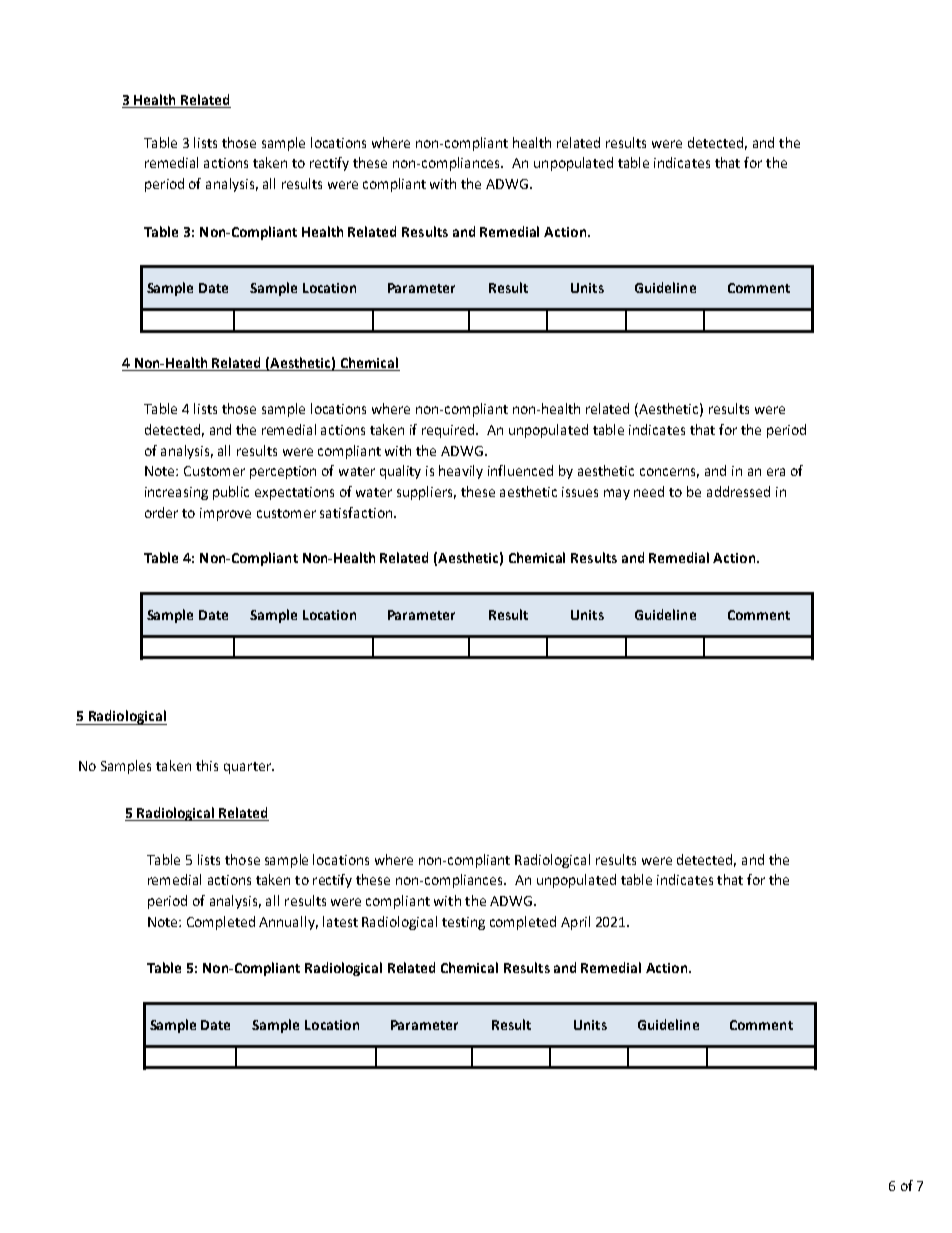 This page has width=952, height=1233. I want to click on this, so click(207, 765).
